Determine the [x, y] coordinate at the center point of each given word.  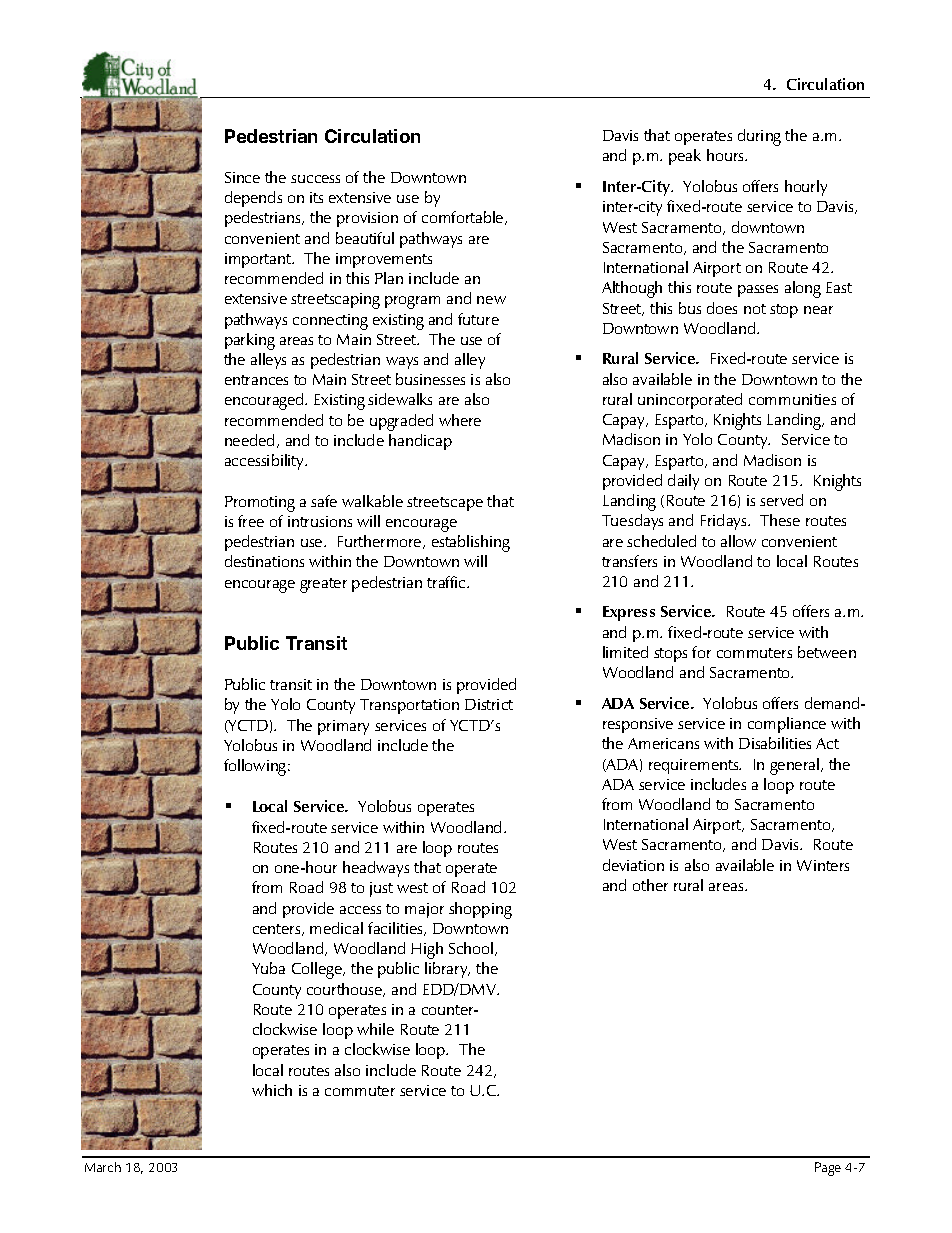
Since [242, 177]
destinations [264, 561]
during [759, 137]
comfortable [464, 218]
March [103, 1167]
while [375, 1029]
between [827, 652]
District [489, 704]
